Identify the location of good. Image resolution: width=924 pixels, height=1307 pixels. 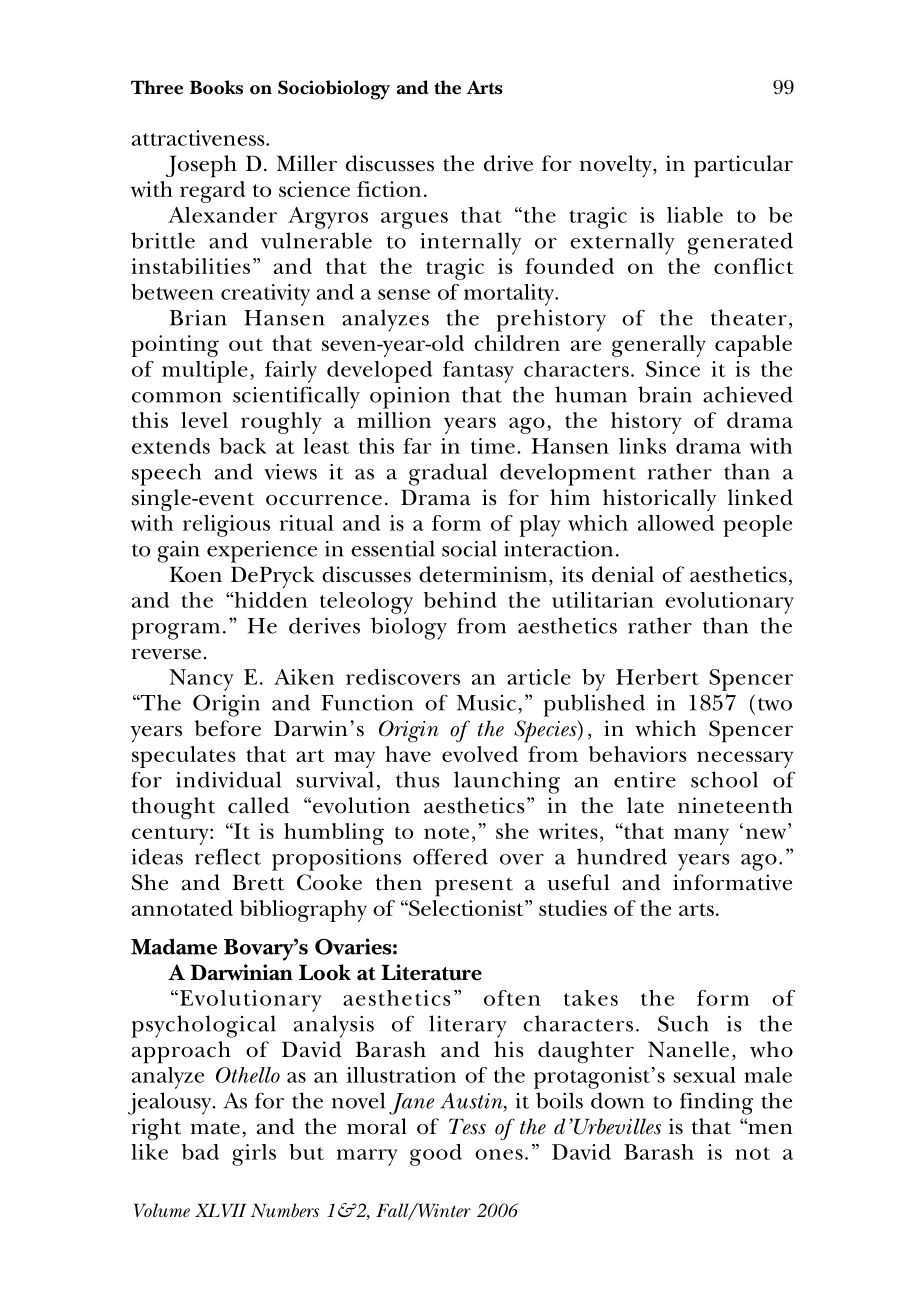
(436, 1155).
